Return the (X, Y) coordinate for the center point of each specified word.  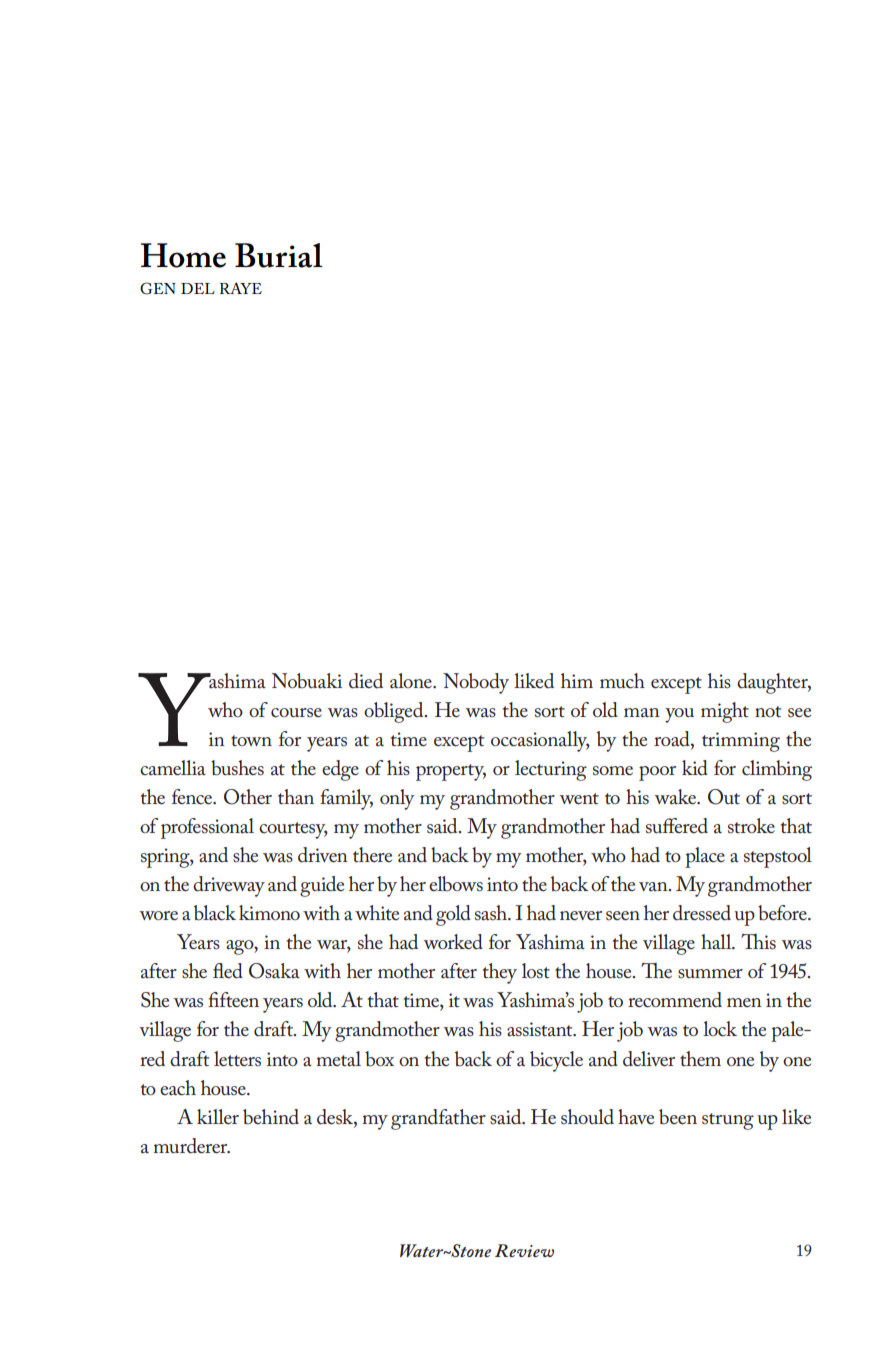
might (725, 712)
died (366, 681)
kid (695, 768)
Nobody (476, 683)
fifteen (233, 999)
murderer (192, 1146)
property (451, 772)
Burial (279, 255)
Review (524, 1250)
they (499, 973)
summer (710, 973)
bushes (237, 768)
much (622, 681)
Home (183, 255)
